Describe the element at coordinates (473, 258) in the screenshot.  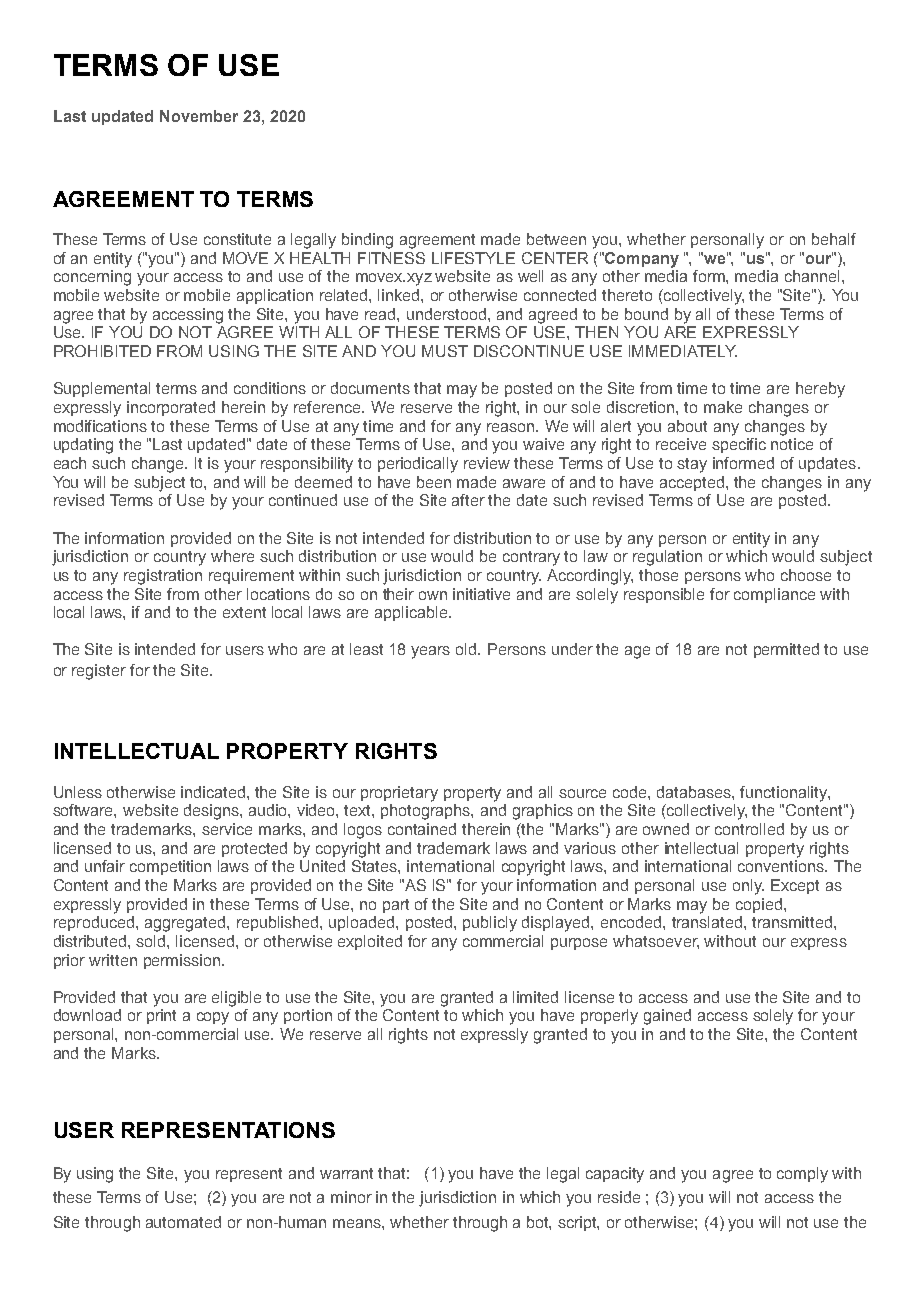
I see `LIFESTYLE` at that location.
